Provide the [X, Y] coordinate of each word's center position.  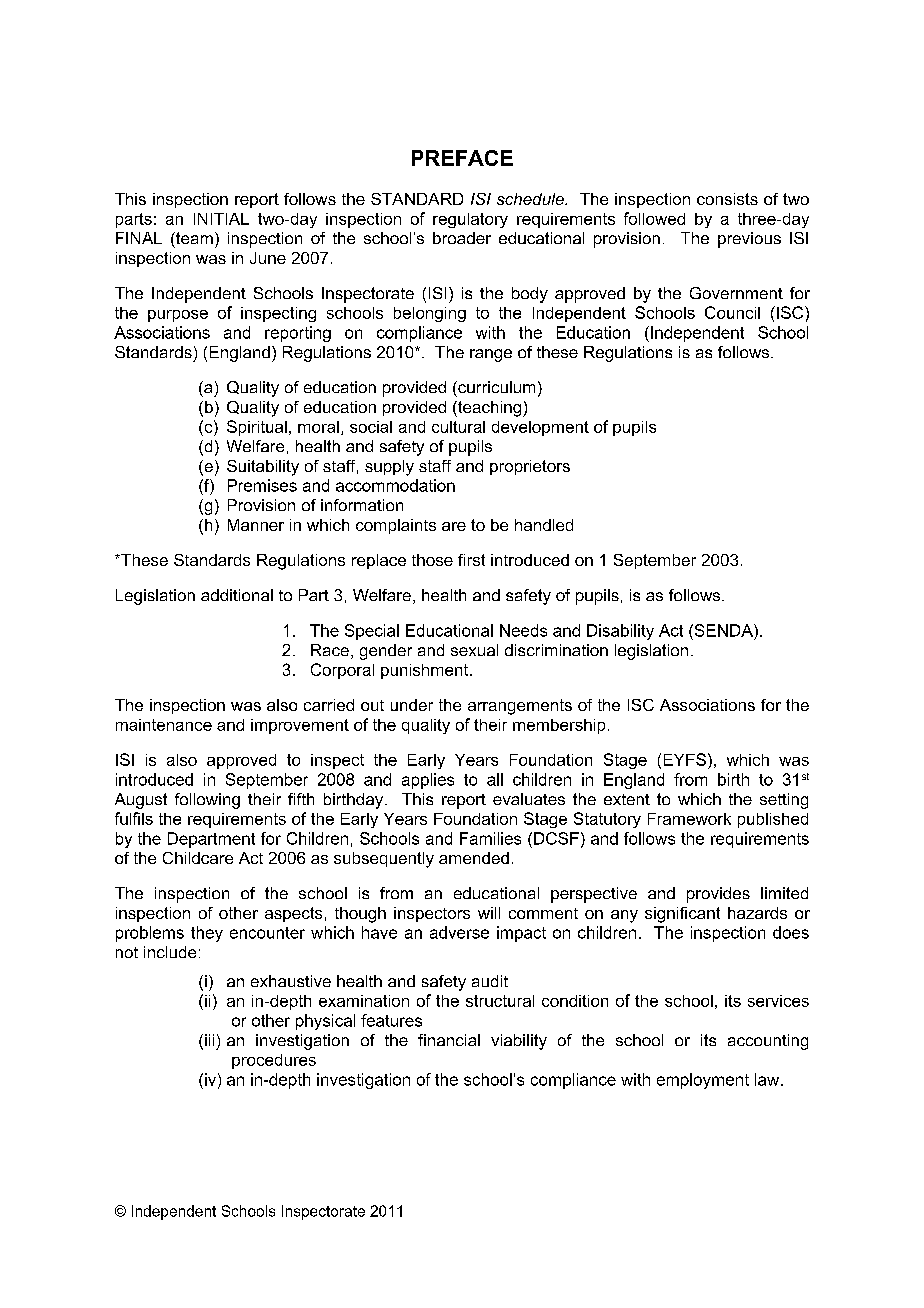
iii [209, 1040]
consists [727, 199]
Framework [689, 819]
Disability [620, 632]
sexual [474, 650]
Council [732, 312]
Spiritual [257, 428]
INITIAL [221, 219]
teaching [490, 409]
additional [237, 595]
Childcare [198, 858]
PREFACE [462, 158]
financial [449, 1040]
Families [490, 838]
